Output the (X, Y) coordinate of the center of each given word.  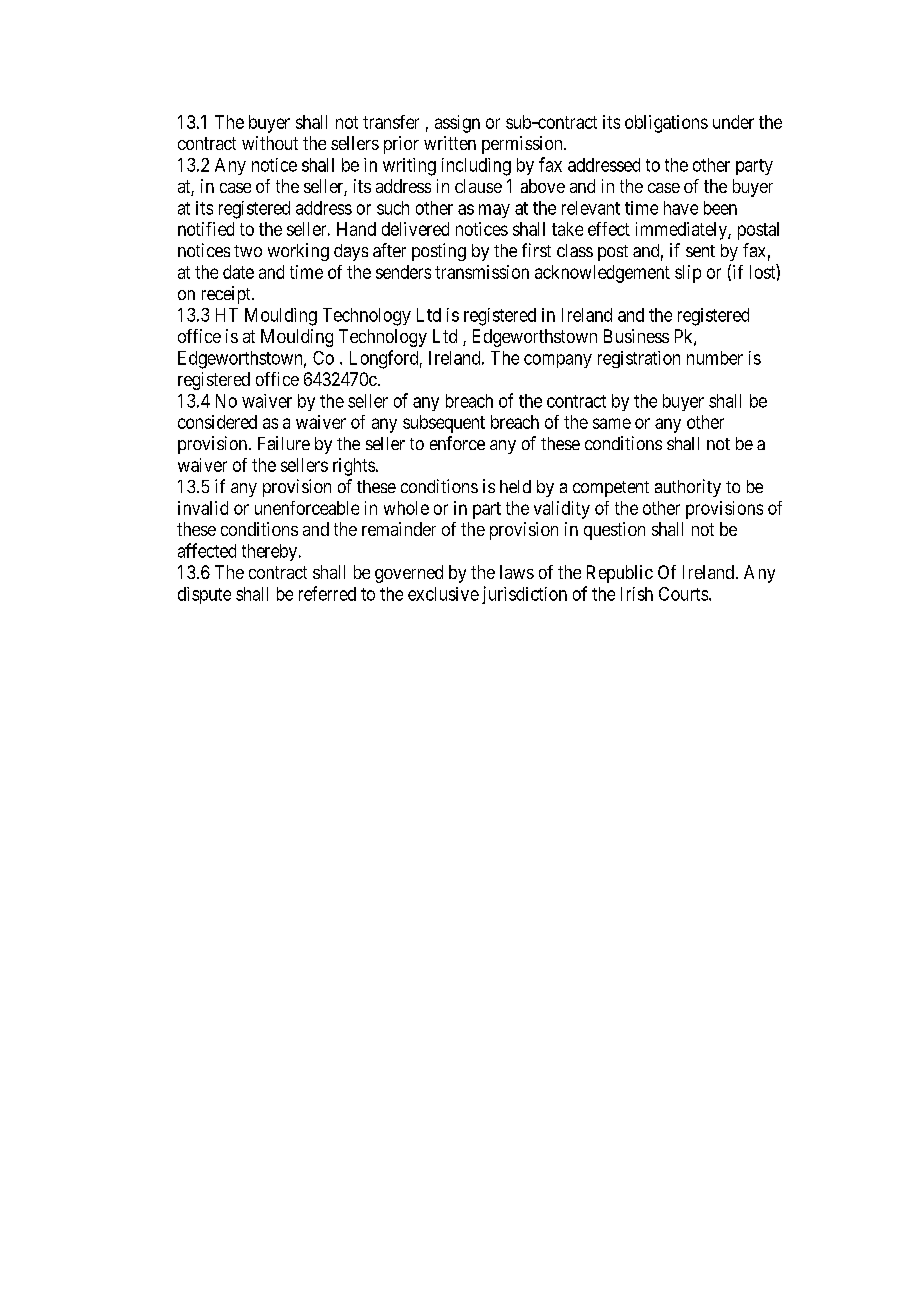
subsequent (444, 424)
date (238, 272)
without (270, 143)
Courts (683, 594)
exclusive (443, 594)
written (450, 143)
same (612, 423)
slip (688, 274)
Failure (284, 443)
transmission (482, 272)
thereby (271, 552)
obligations (666, 124)
